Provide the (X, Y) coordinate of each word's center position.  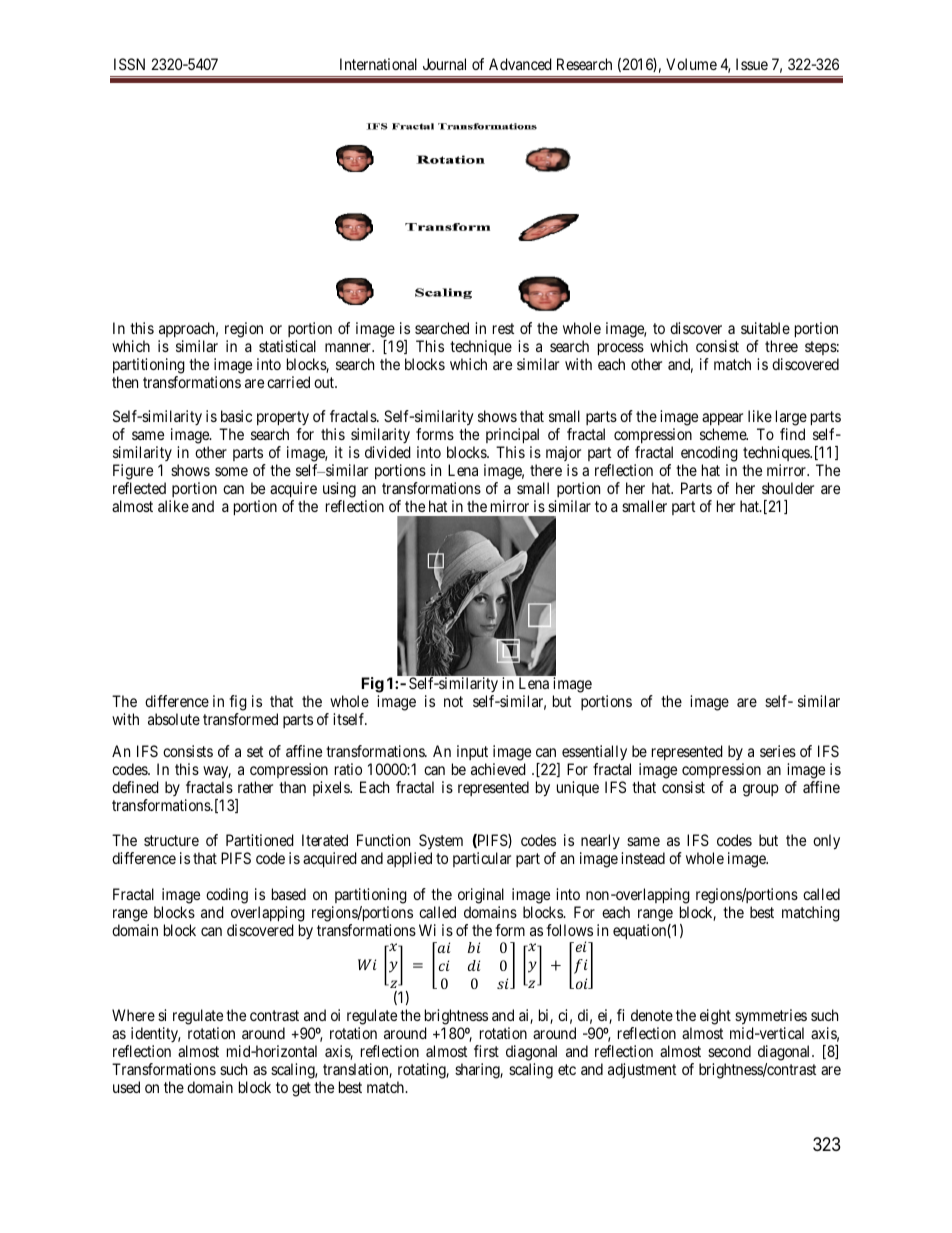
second (729, 1051)
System (441, 843)
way (217, 772)
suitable (765, 328)
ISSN (129, 64)
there (546, 470)
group (761, 790)
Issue (752, 64)
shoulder (788, 488)
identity (154, 1036)
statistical (287, 346)
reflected (139, 488)
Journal (444, 64)
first (486, 1051)
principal (512, 436)
